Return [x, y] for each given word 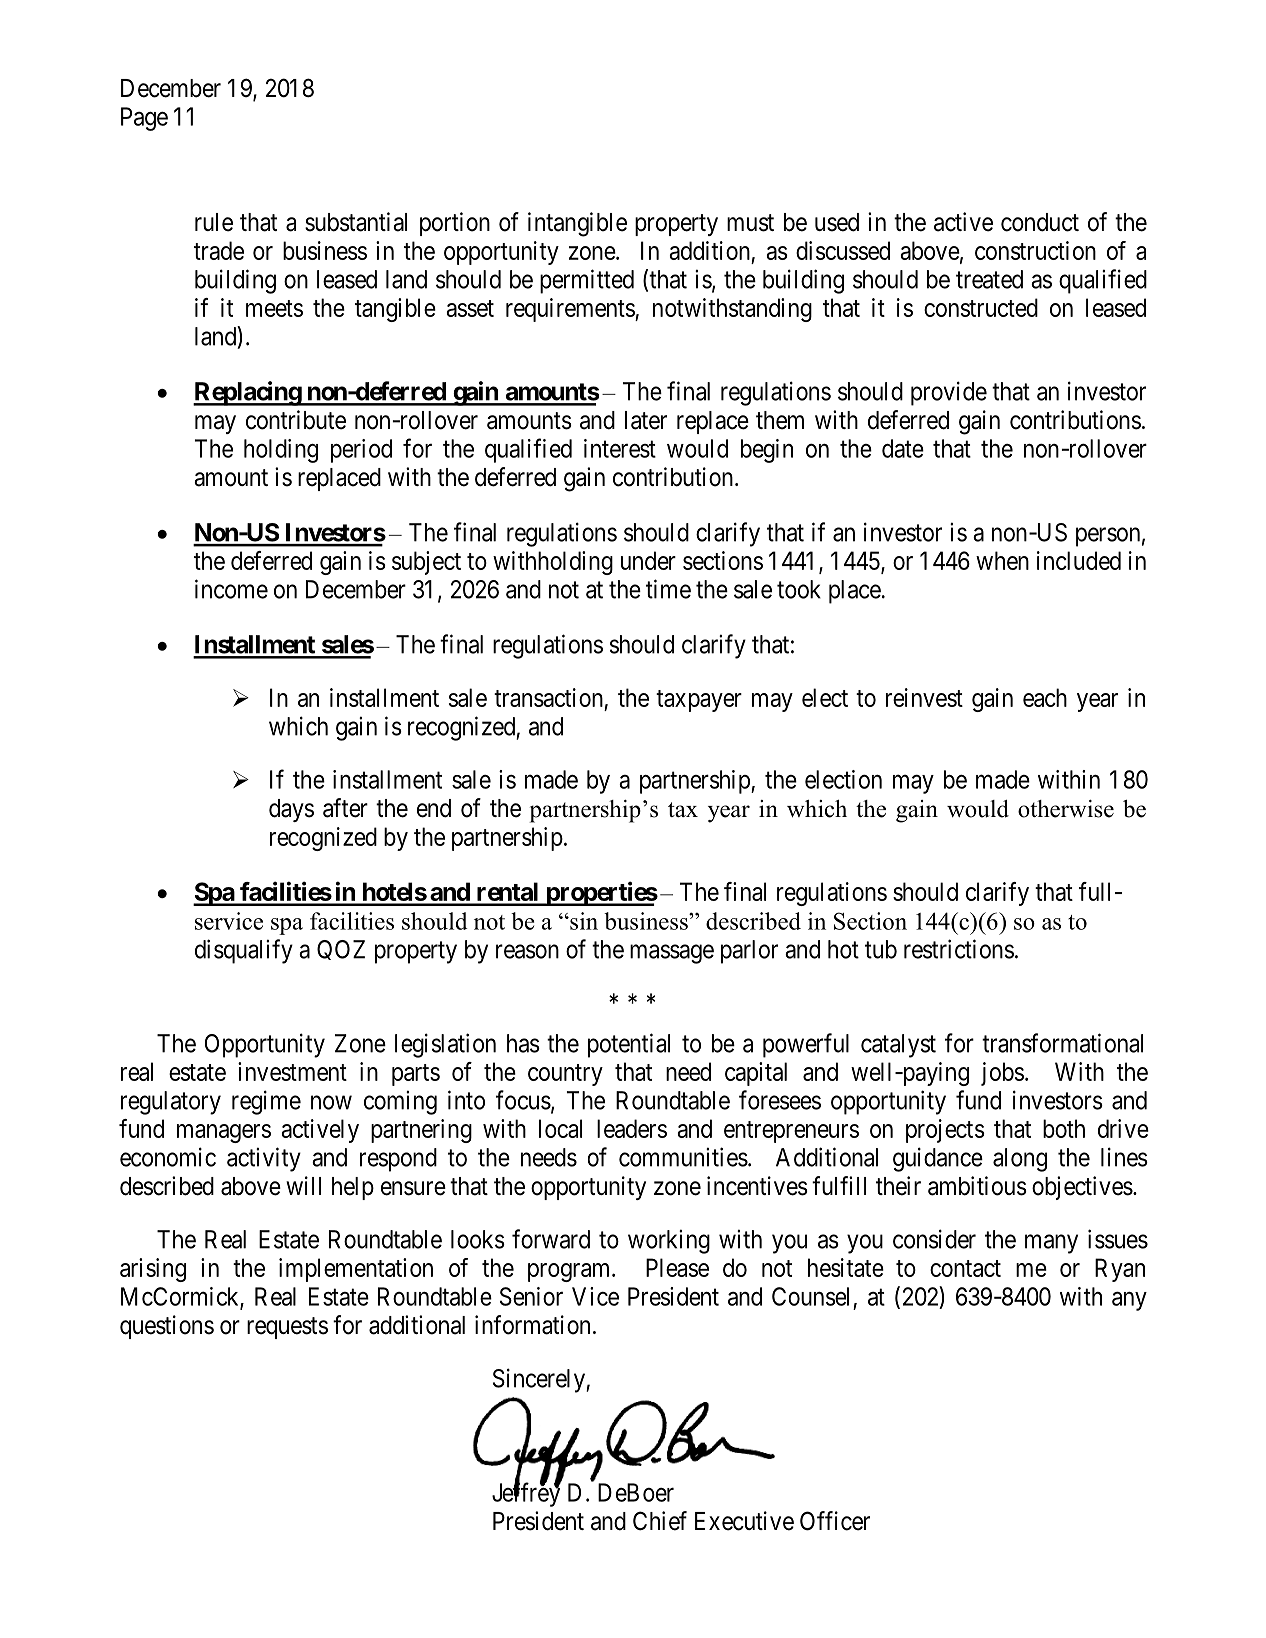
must [750, 223]
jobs [1002, 1074]
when [1002, 560]
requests [287, 1328]
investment [292, 1071]
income [231, 589]
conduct [1040, 222]
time [668, 589]
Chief [660, 1521]
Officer [835, 1521]
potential [629, 1045]
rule [214, 222]
